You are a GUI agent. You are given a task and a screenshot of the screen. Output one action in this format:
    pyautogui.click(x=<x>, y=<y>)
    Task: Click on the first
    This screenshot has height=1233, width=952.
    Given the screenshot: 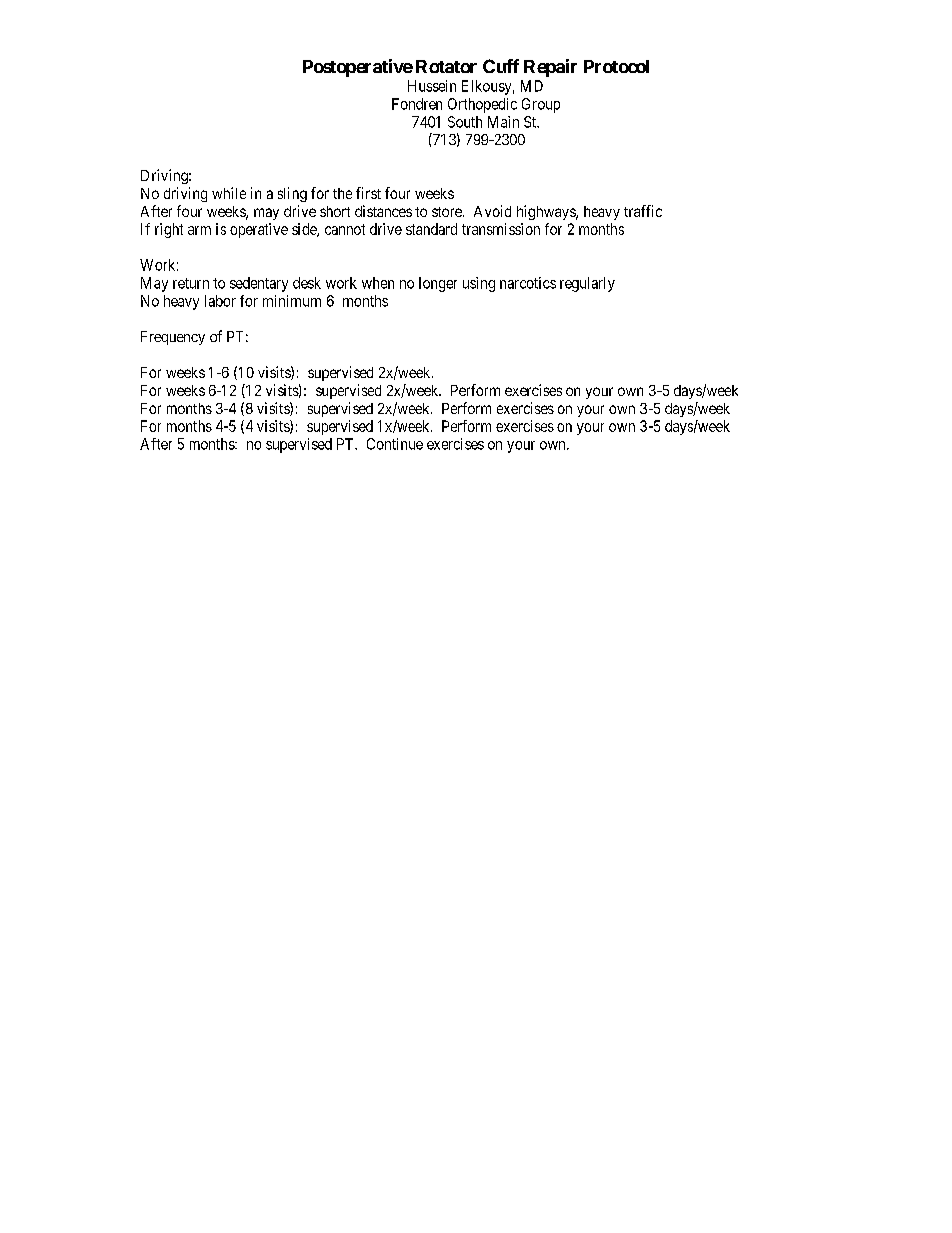 What is the action you would take?
    pyautogui.click(x=368, y=193)
